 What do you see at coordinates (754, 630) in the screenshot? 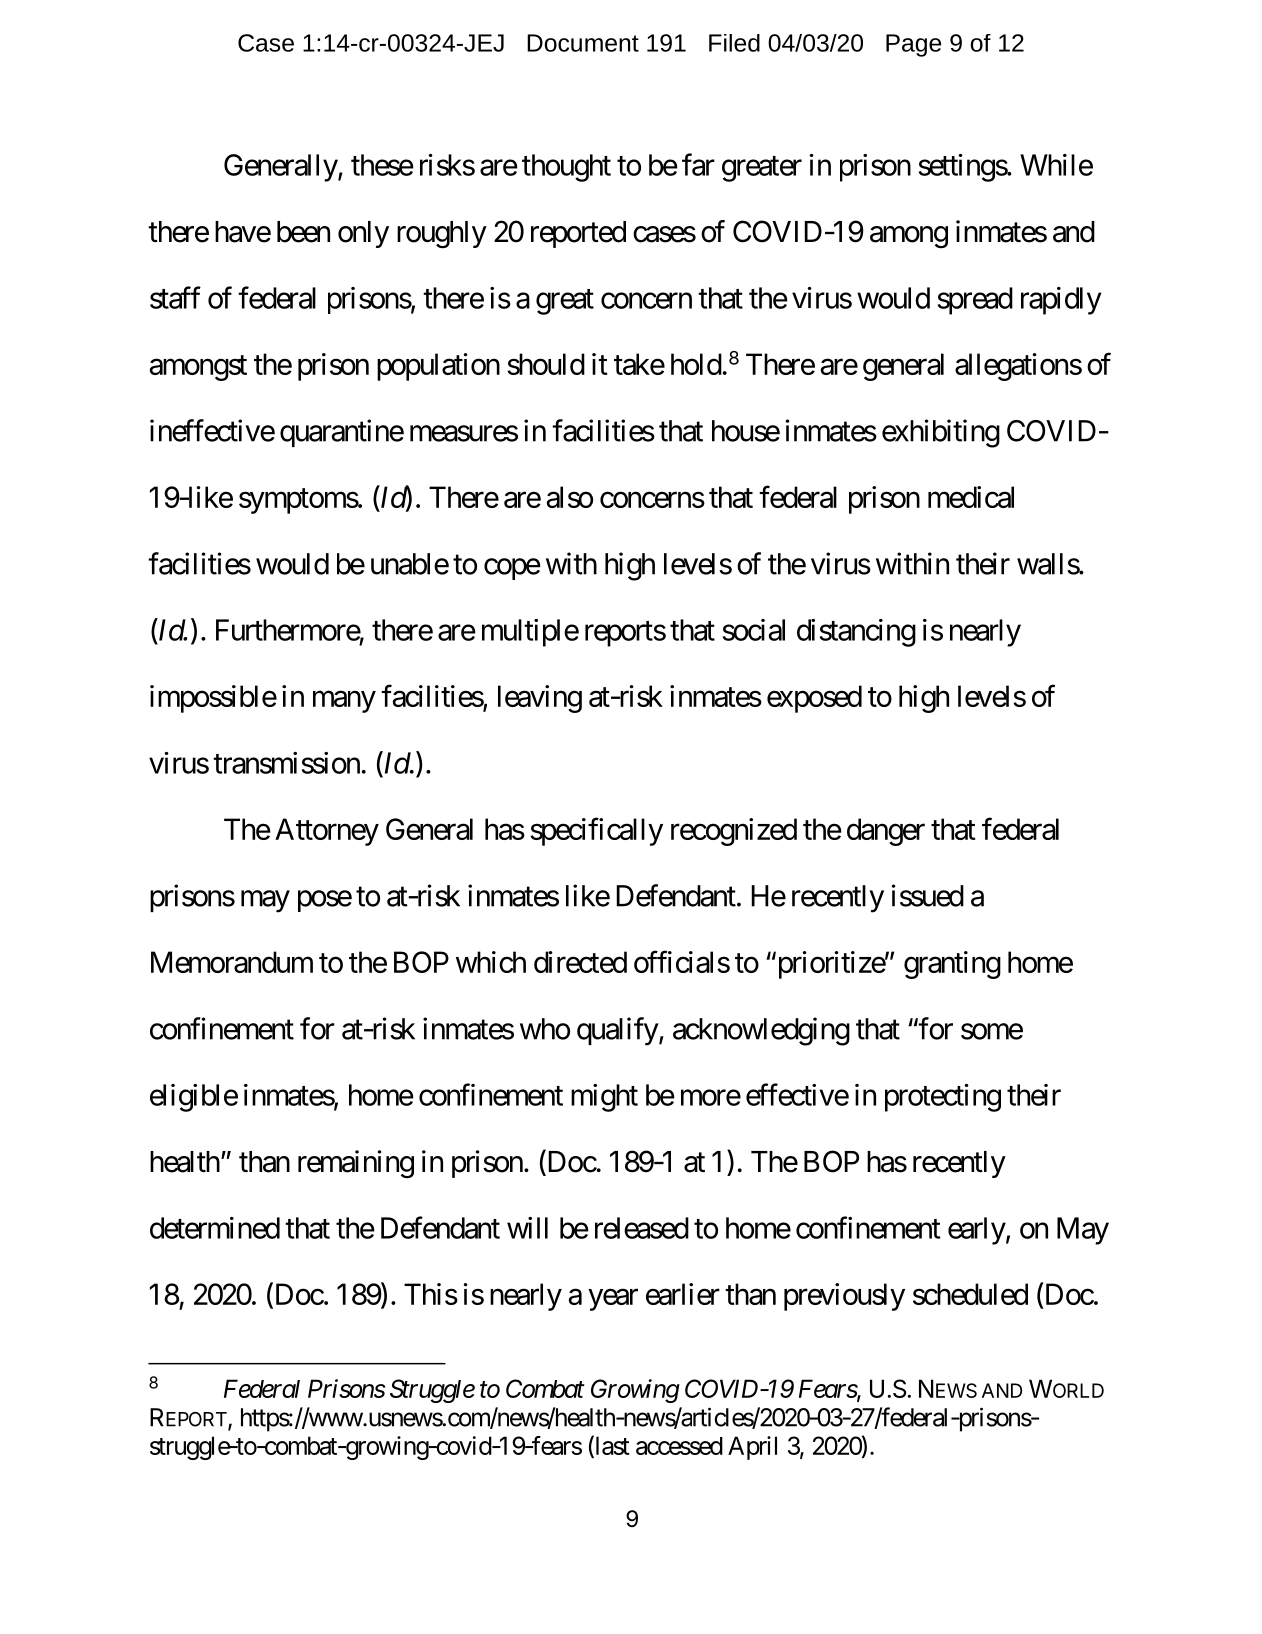
I see `social` at bounding box center [754, 630].
